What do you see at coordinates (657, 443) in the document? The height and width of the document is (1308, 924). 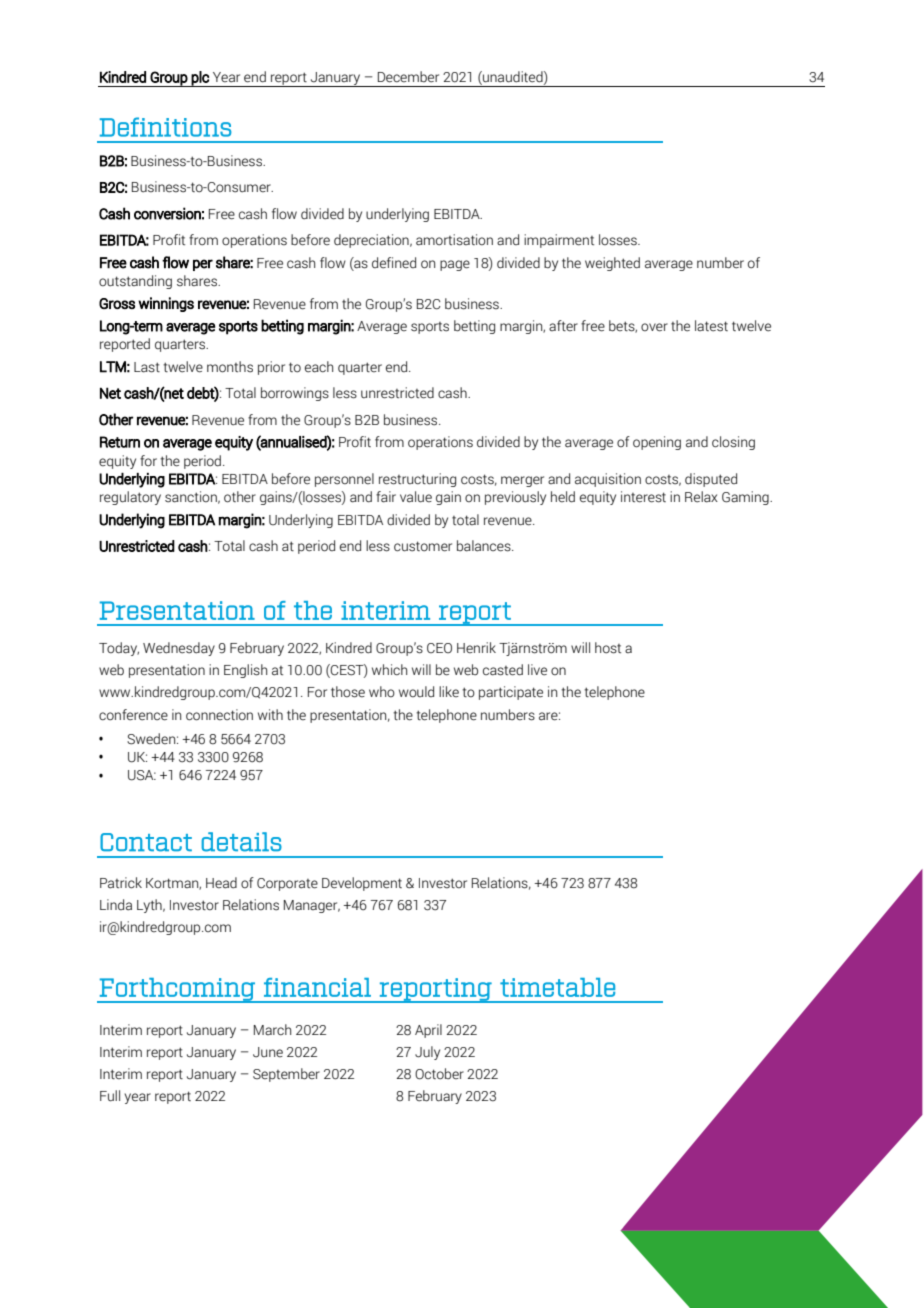 I see `opening` at bounding box center [657, 443].
